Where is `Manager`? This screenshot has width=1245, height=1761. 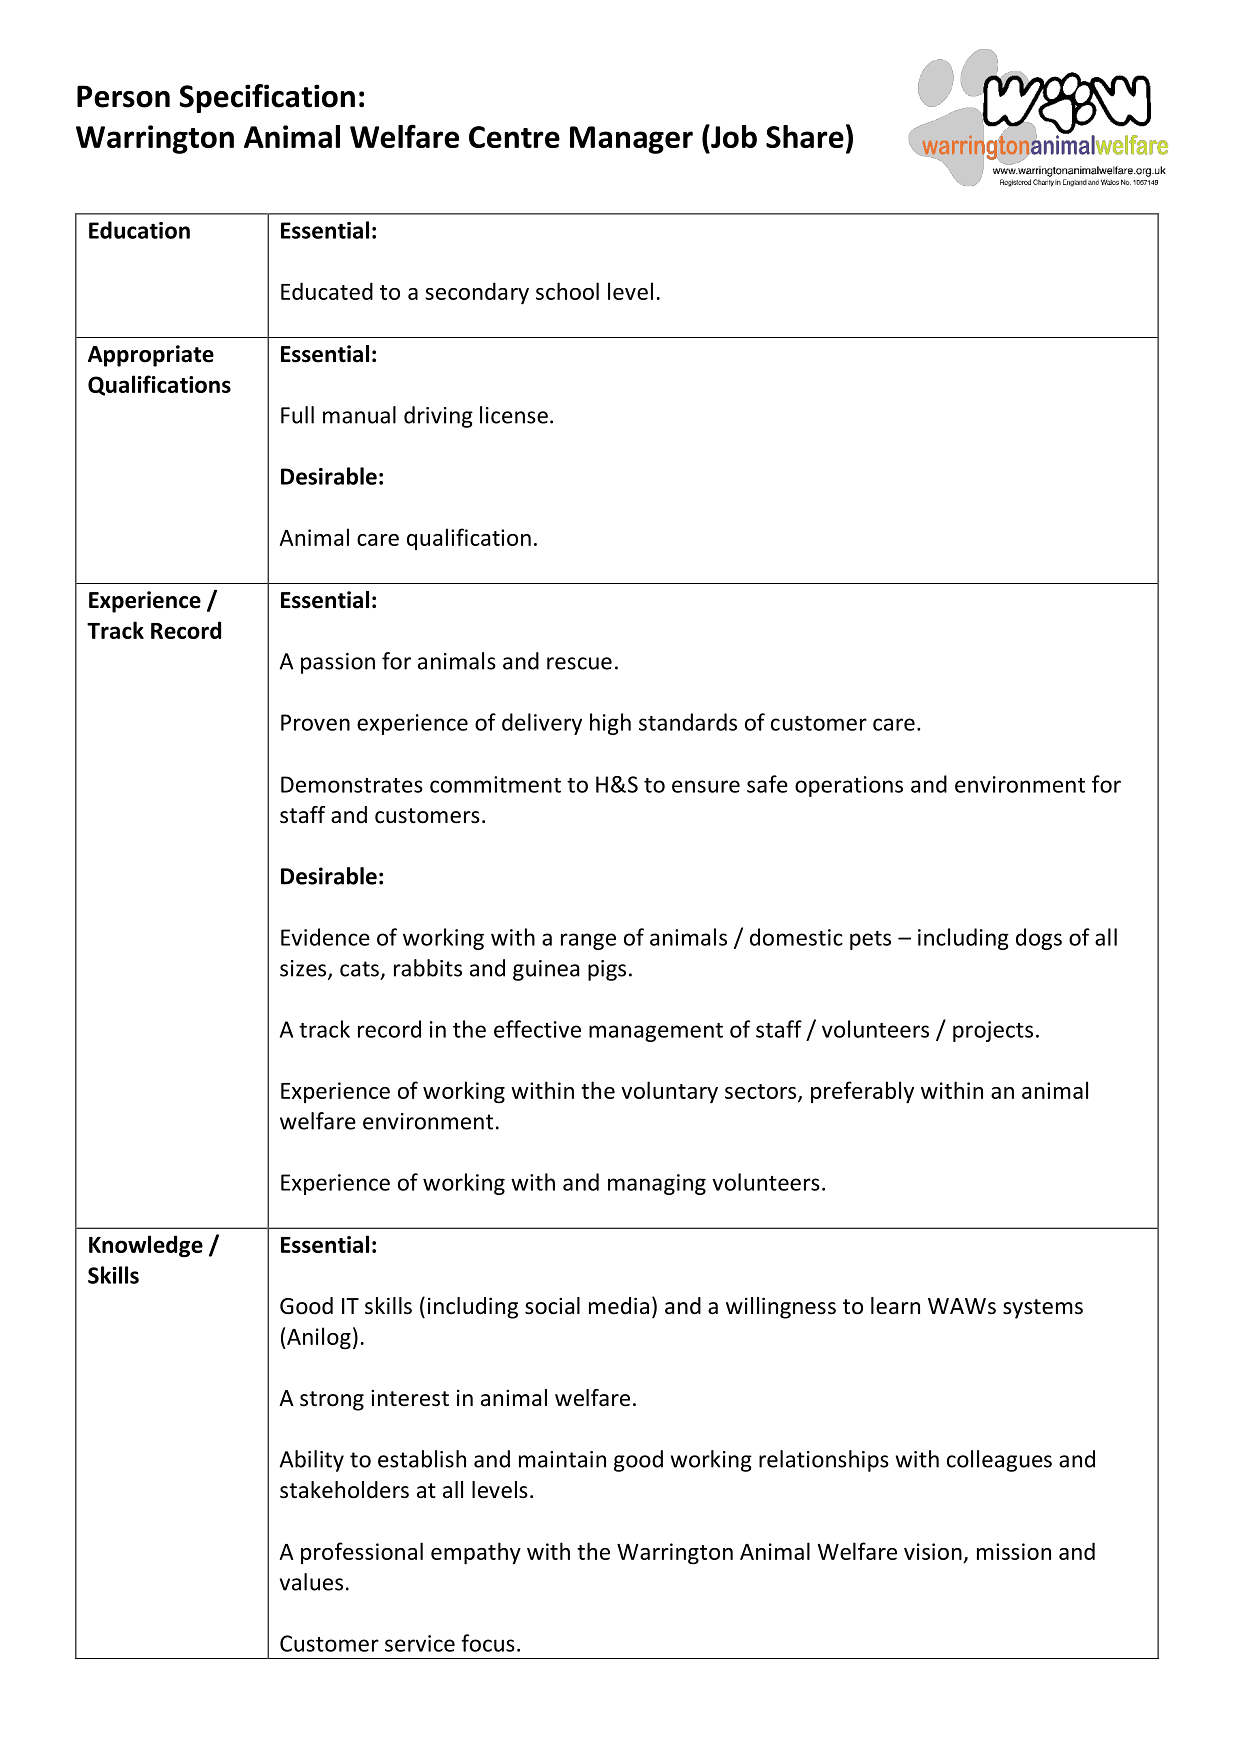
Manager is located at coordinates (631, 140).
